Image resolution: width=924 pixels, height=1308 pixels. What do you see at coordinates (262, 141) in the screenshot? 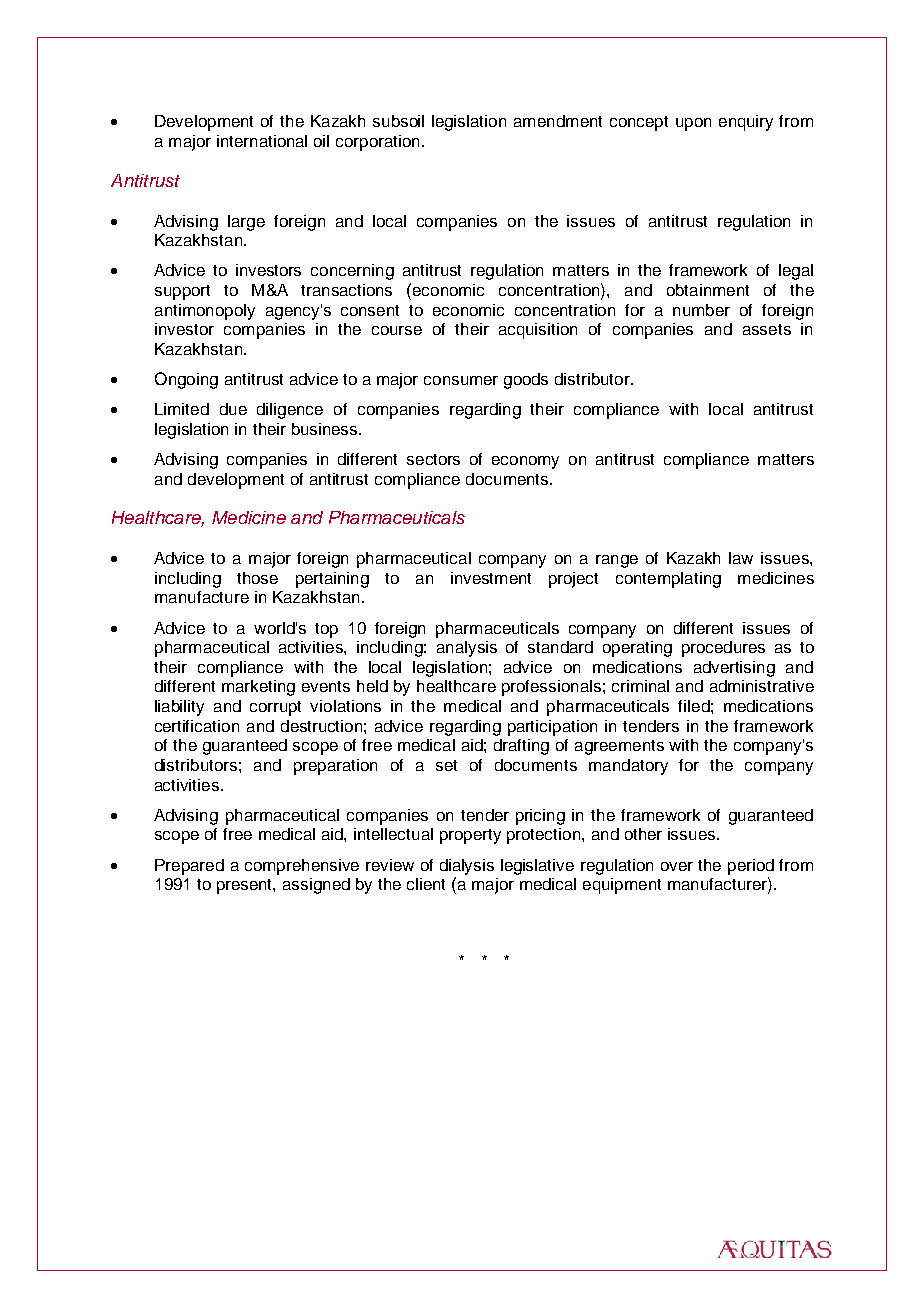
I see `international` at bounding box center [262, 141].
